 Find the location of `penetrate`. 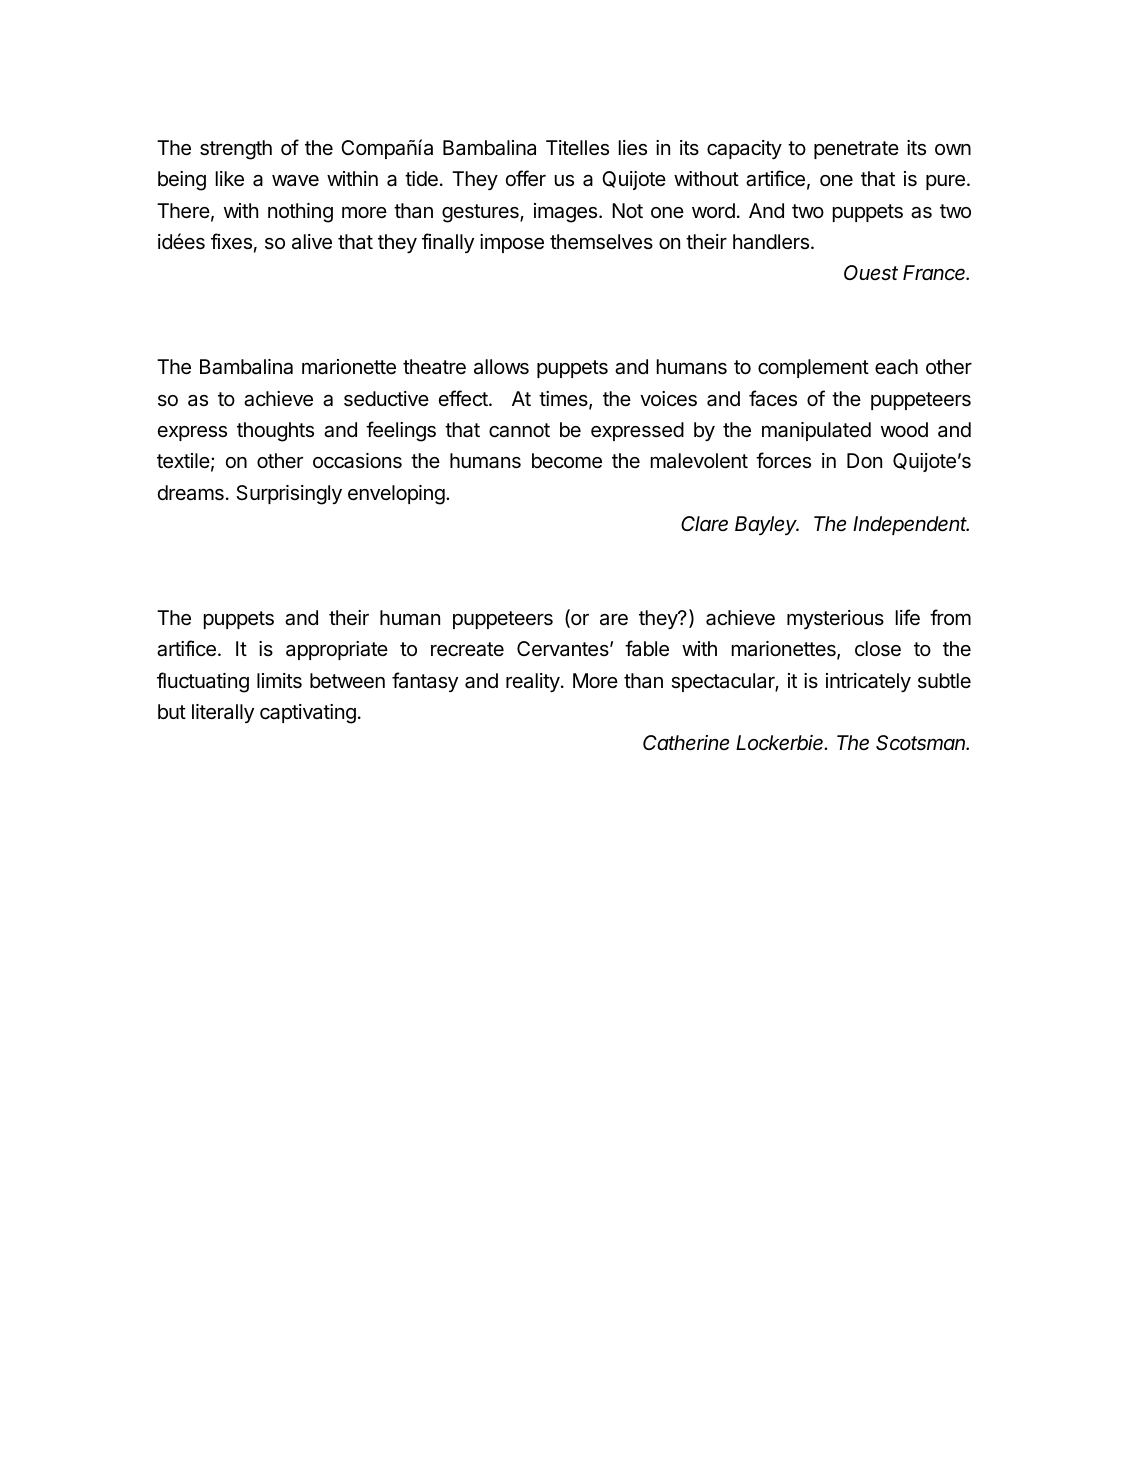

penetrate is located at coordinates (856, 150).
